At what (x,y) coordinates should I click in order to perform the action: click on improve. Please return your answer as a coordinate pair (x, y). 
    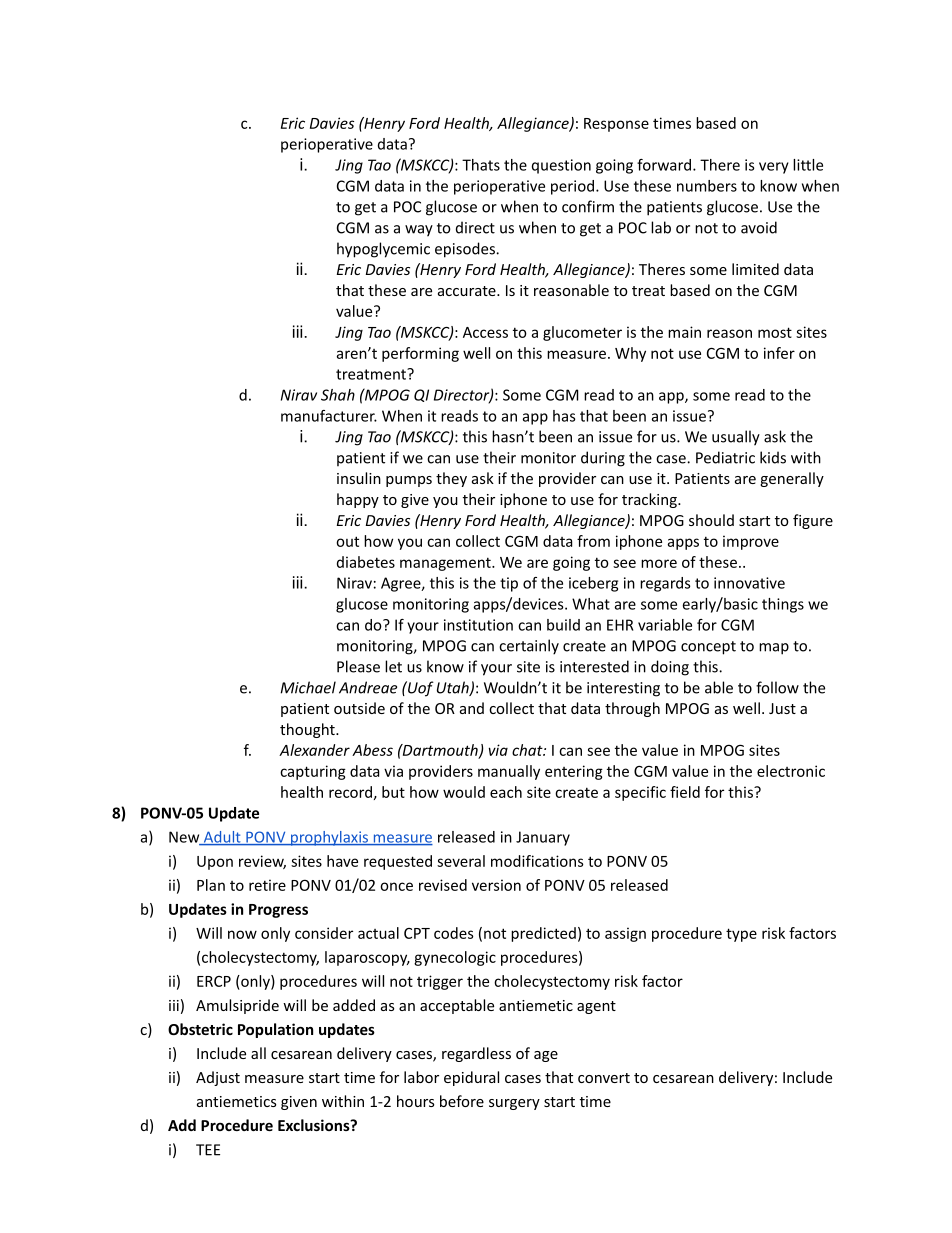
    Looking at the image, I should click on (751, 542).
